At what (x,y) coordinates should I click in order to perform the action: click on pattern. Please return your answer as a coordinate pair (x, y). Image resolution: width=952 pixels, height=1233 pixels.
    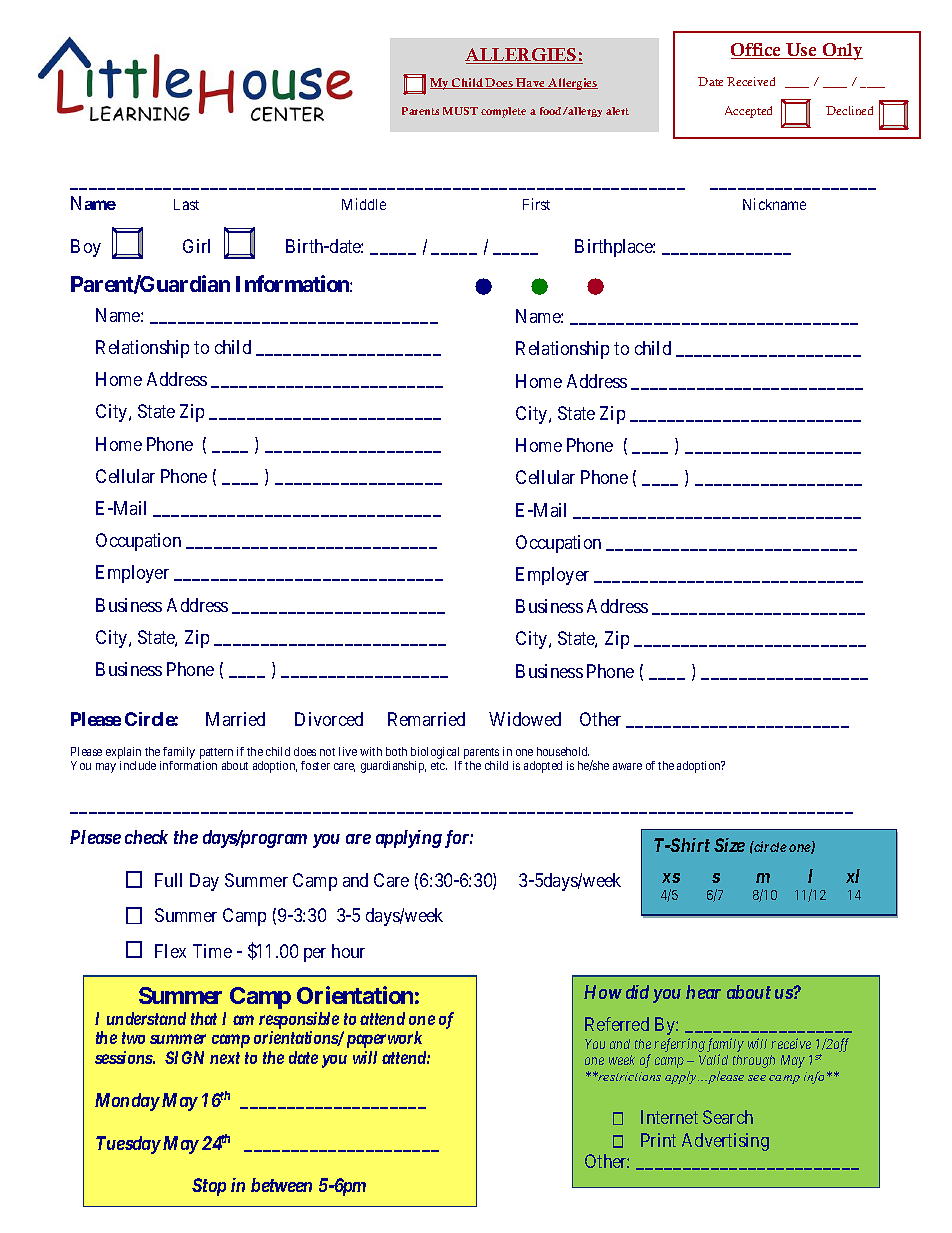
    Looking at the image, I should click on (216, 753).
